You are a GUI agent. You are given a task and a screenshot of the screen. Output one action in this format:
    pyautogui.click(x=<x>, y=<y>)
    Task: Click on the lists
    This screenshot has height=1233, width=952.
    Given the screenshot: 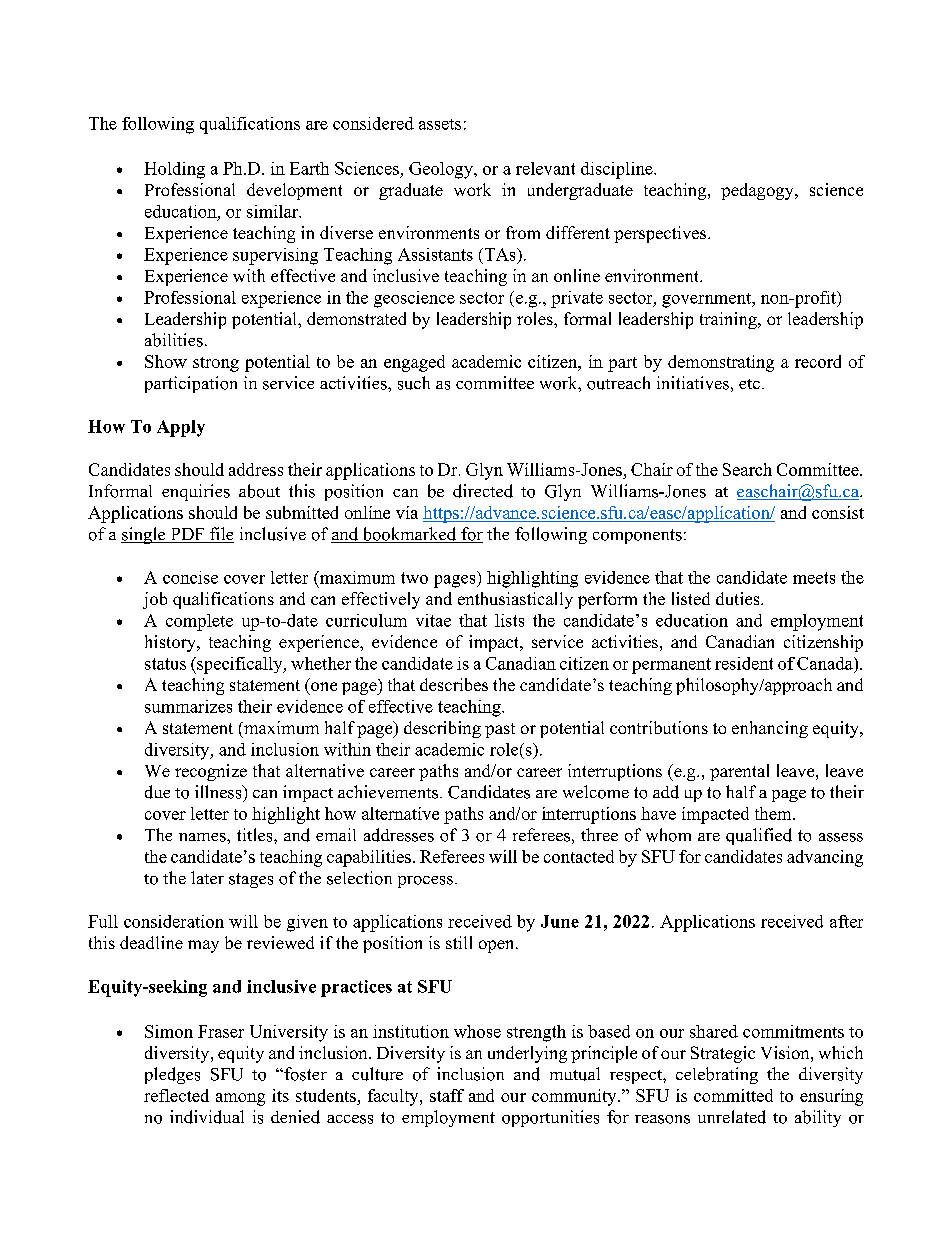 What is the action you would take?
    pyautogui.click(x=509, y=620)
